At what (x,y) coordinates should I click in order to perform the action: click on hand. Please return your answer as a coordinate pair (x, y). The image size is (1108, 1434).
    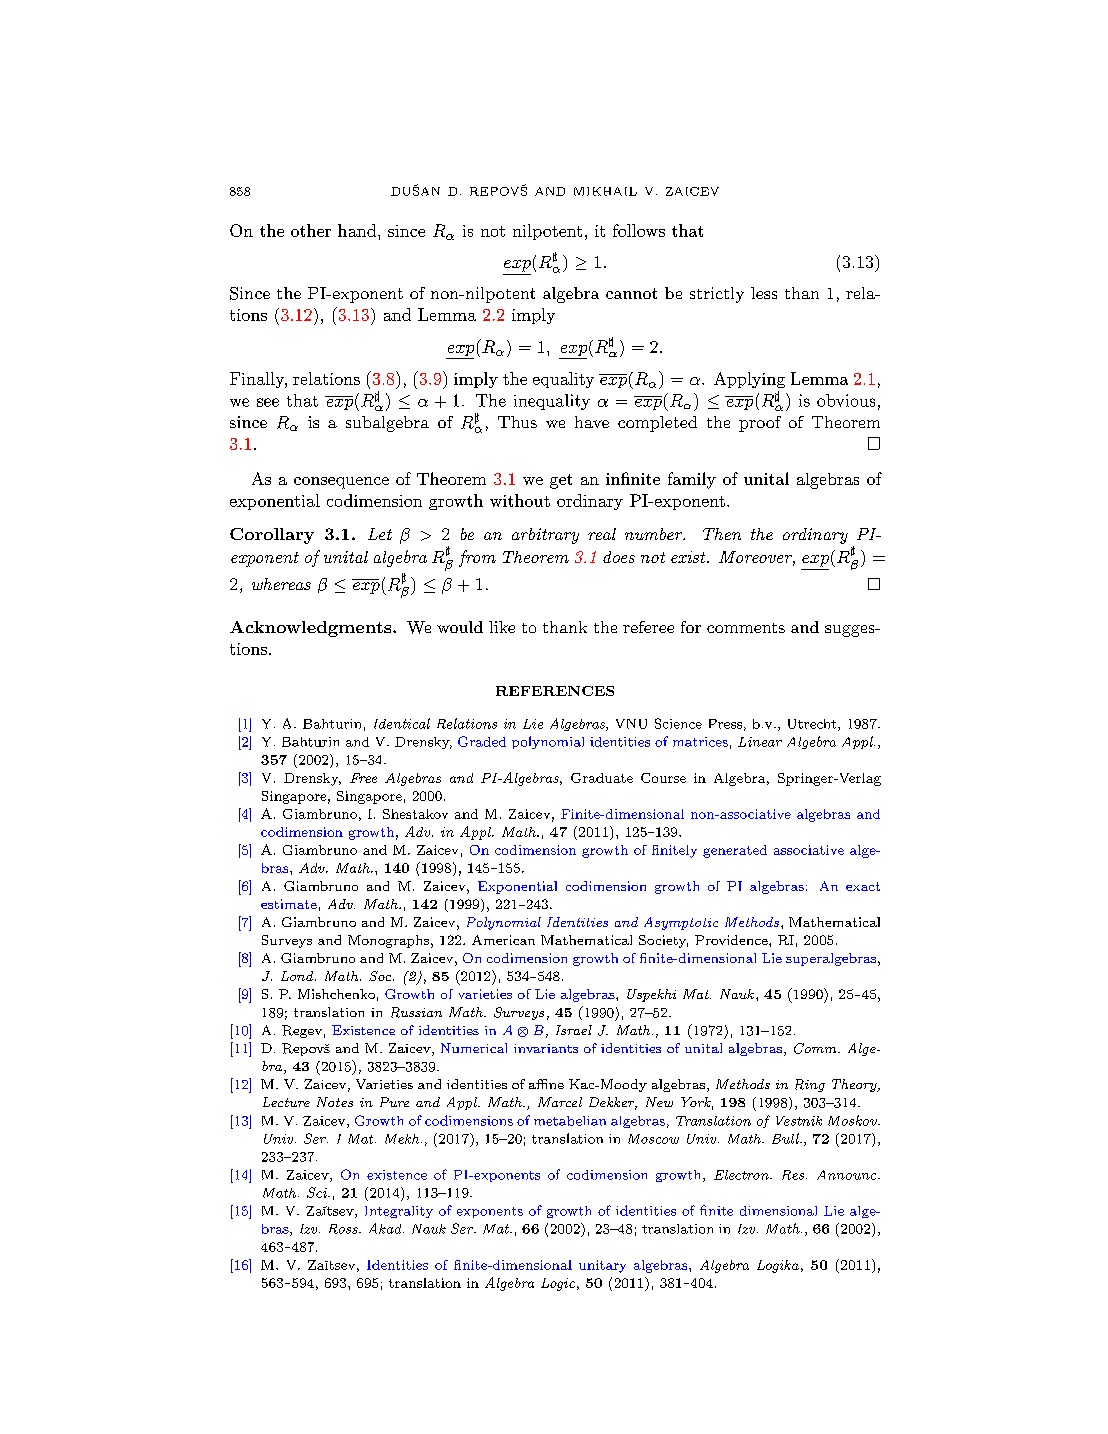
    Looking at the image, I should click on (358, 230).
